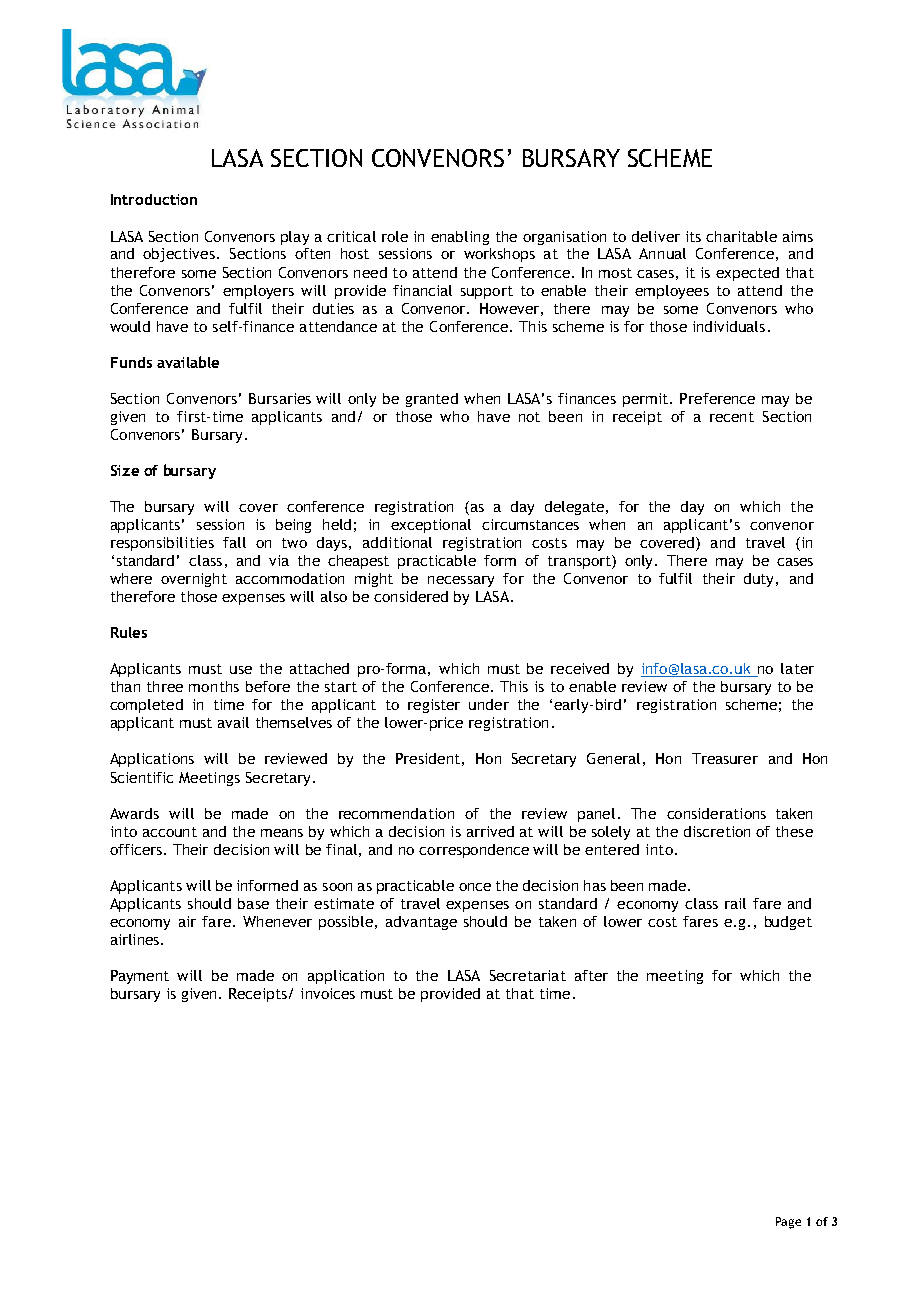 This page has height=1307, width=924. What do you see at coordinates (693, 236) in the page?
I see `its` at bounding box center [693, 236].
